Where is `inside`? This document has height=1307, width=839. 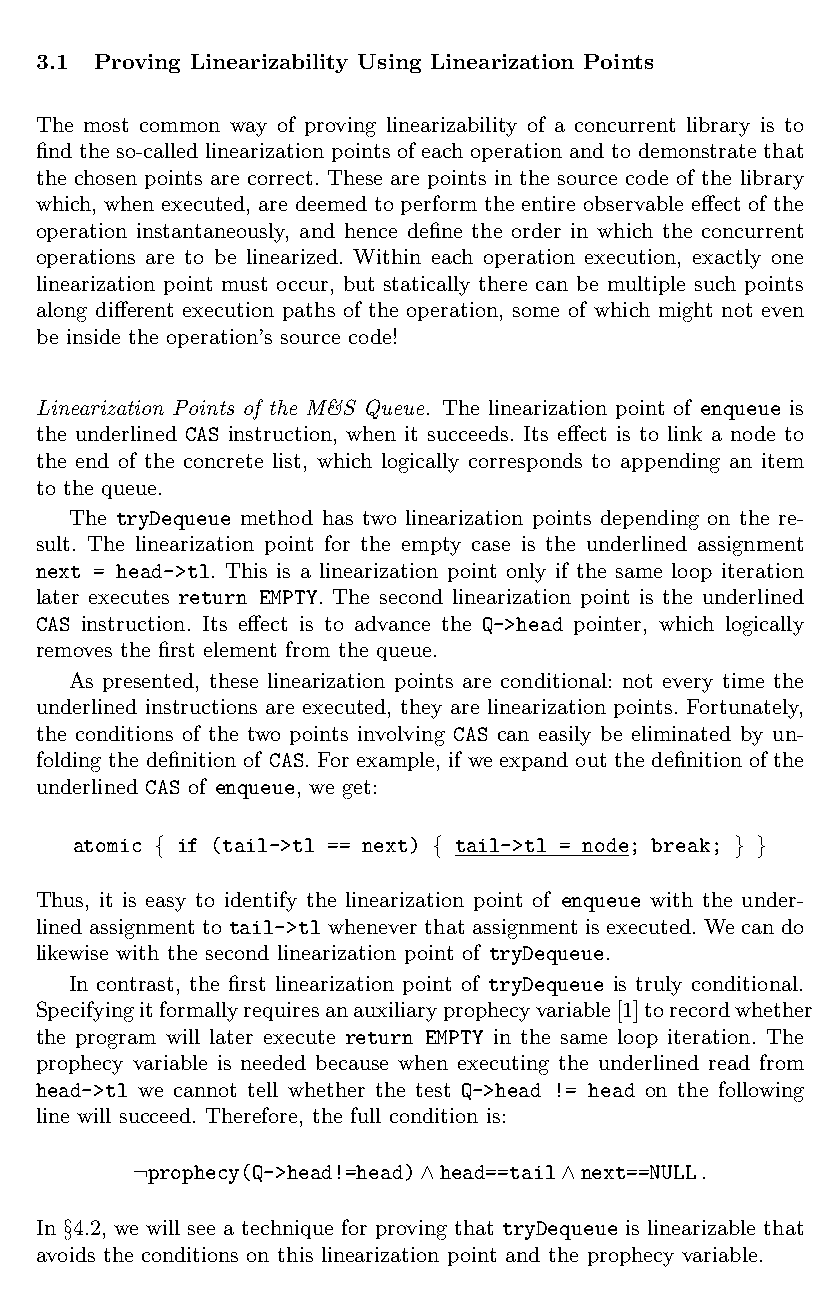 inside is located at coordinates (93, 336).
